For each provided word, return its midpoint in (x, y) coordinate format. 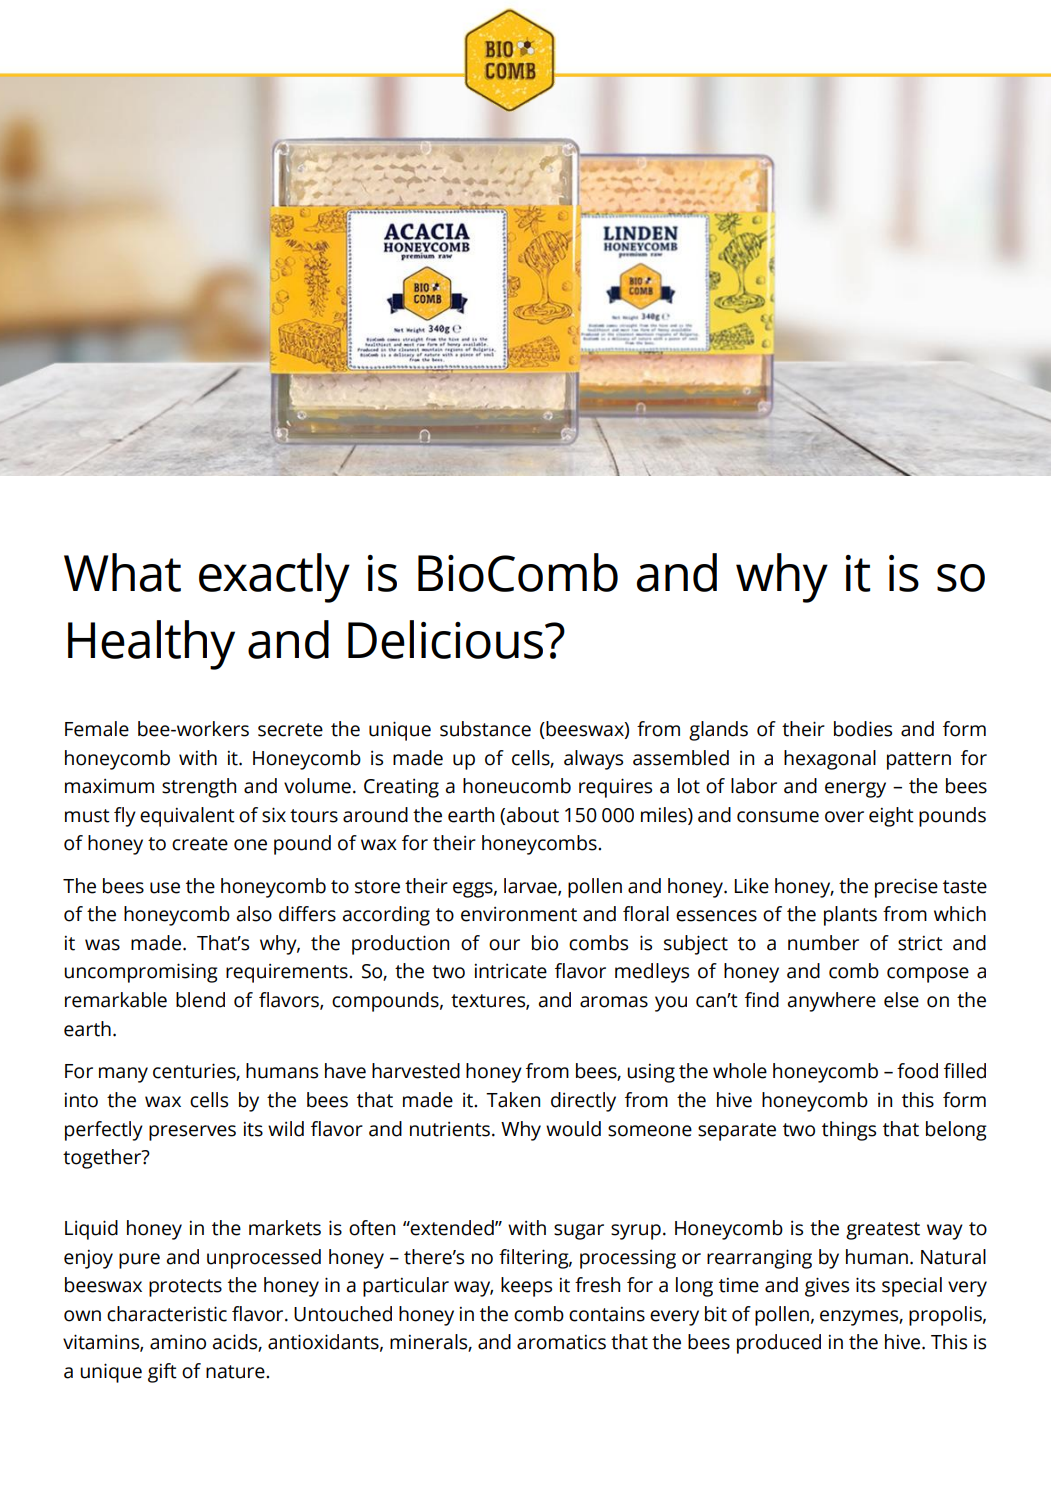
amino (178, 1342)
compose (928, 975)
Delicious (447, 639)
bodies (863, 729)
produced (779, 1344)
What (122, 572)
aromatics (561, 1342)
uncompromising (141, 973)
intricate (511, 971)
